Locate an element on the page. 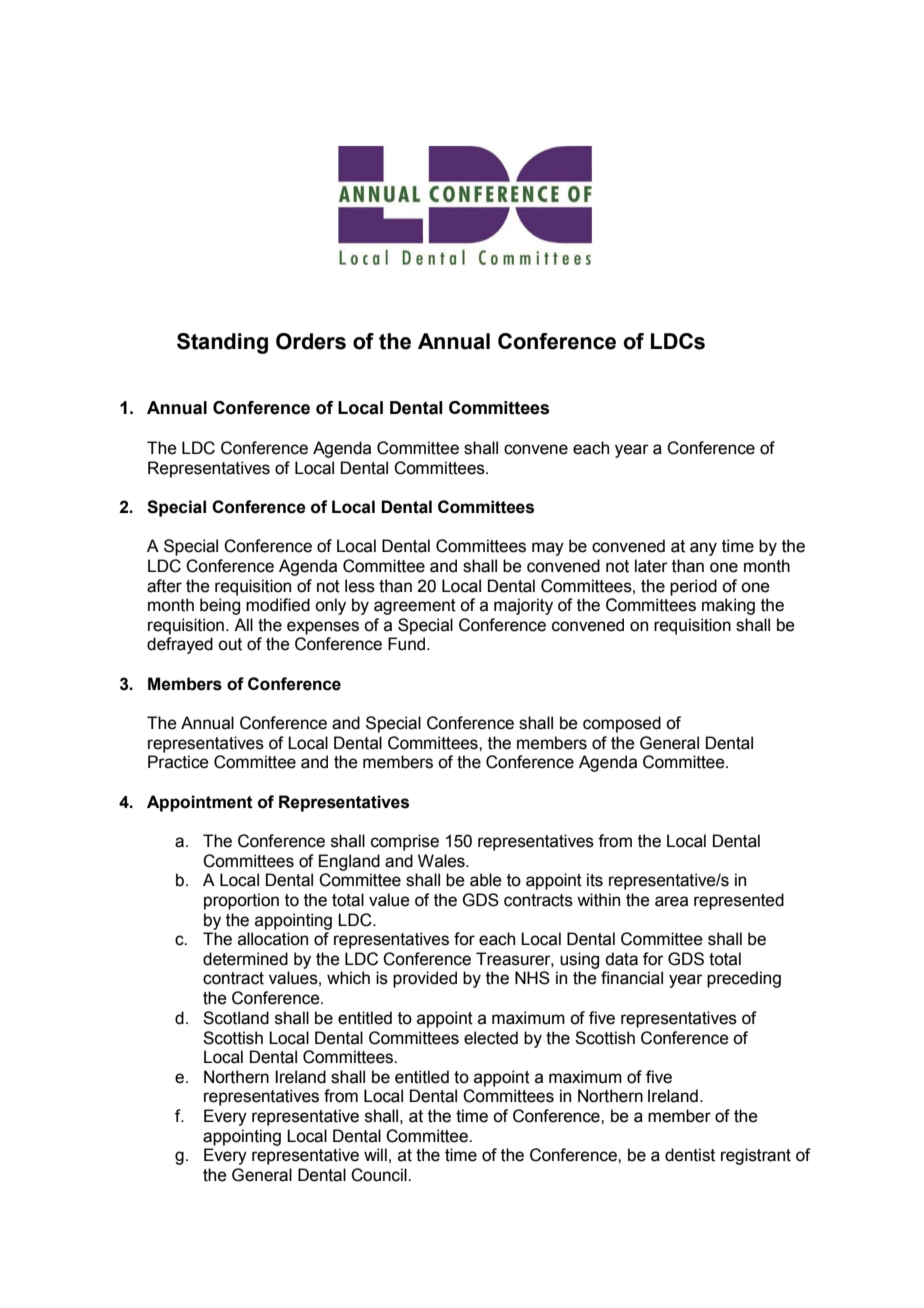 The image size is (924, 1308). comprise is located at coordinates (405, 842).
